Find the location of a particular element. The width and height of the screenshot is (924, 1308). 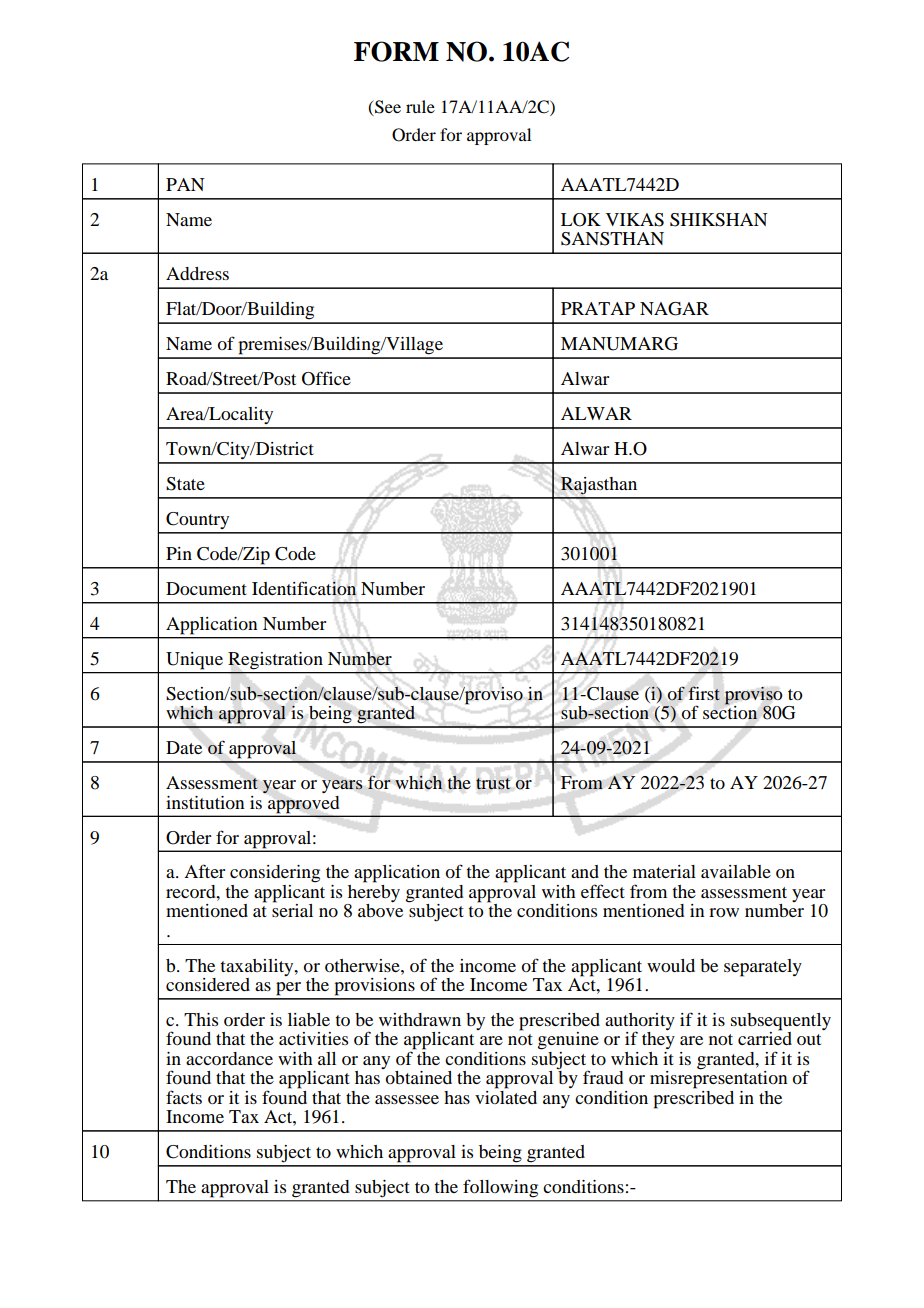

Document is located at coordinates (206, 588).
